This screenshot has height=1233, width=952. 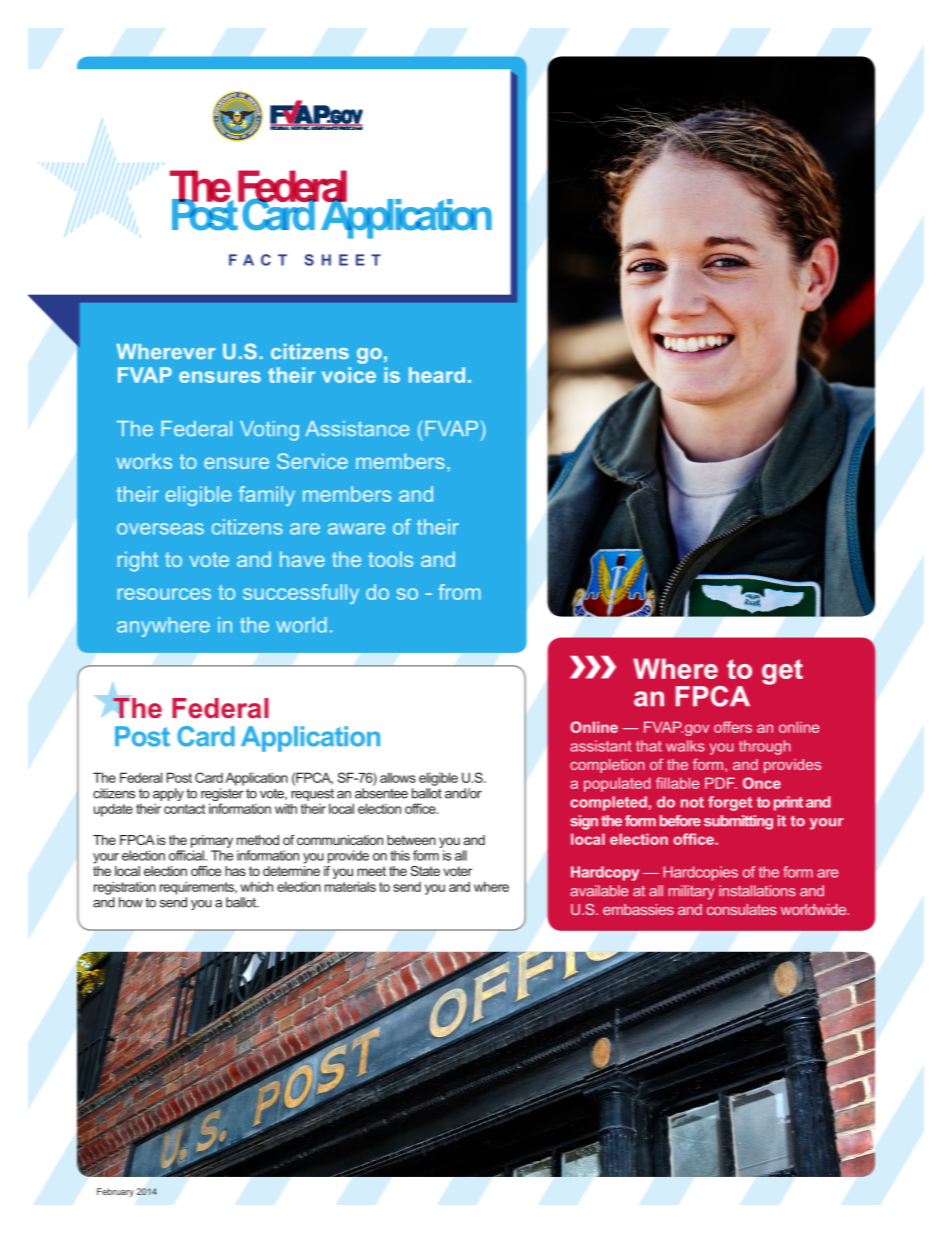 I want to click on apply, so click(x=168, y=796).
